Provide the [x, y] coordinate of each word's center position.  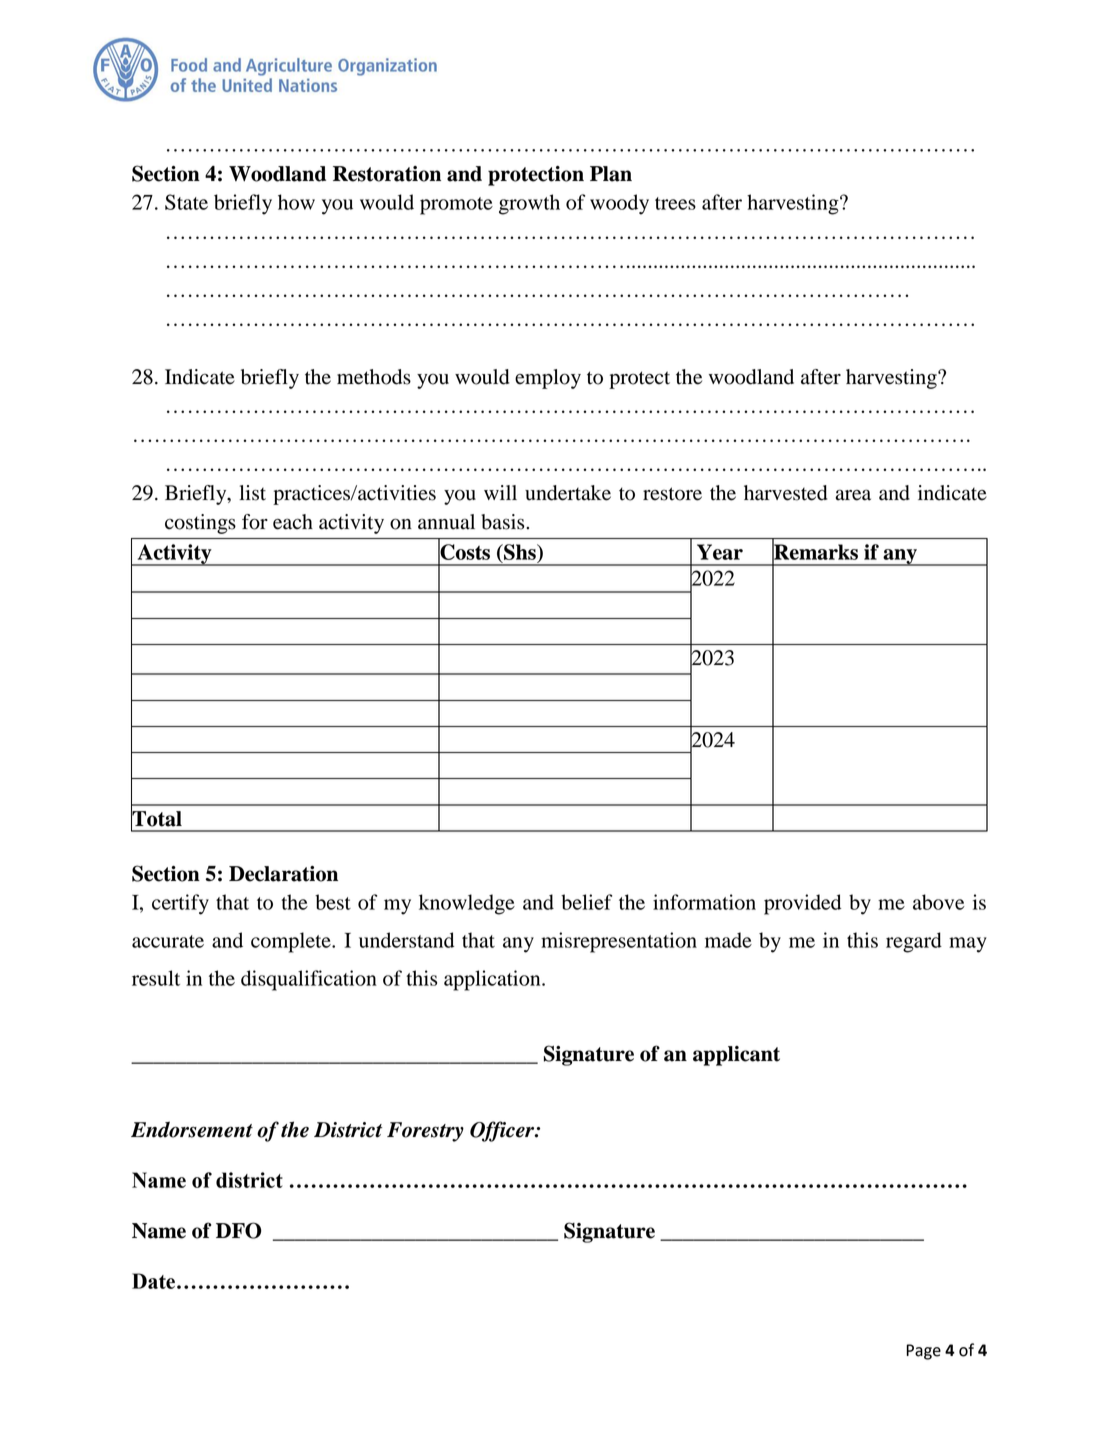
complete [292, 942]
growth [529, 204]
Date [153, 1281]
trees [675, 203]
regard [914, 942]
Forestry [425, 1132]
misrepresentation [619, 942]
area [853, 495]
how [296, 202]
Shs [520, 552]
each [293, 522]
